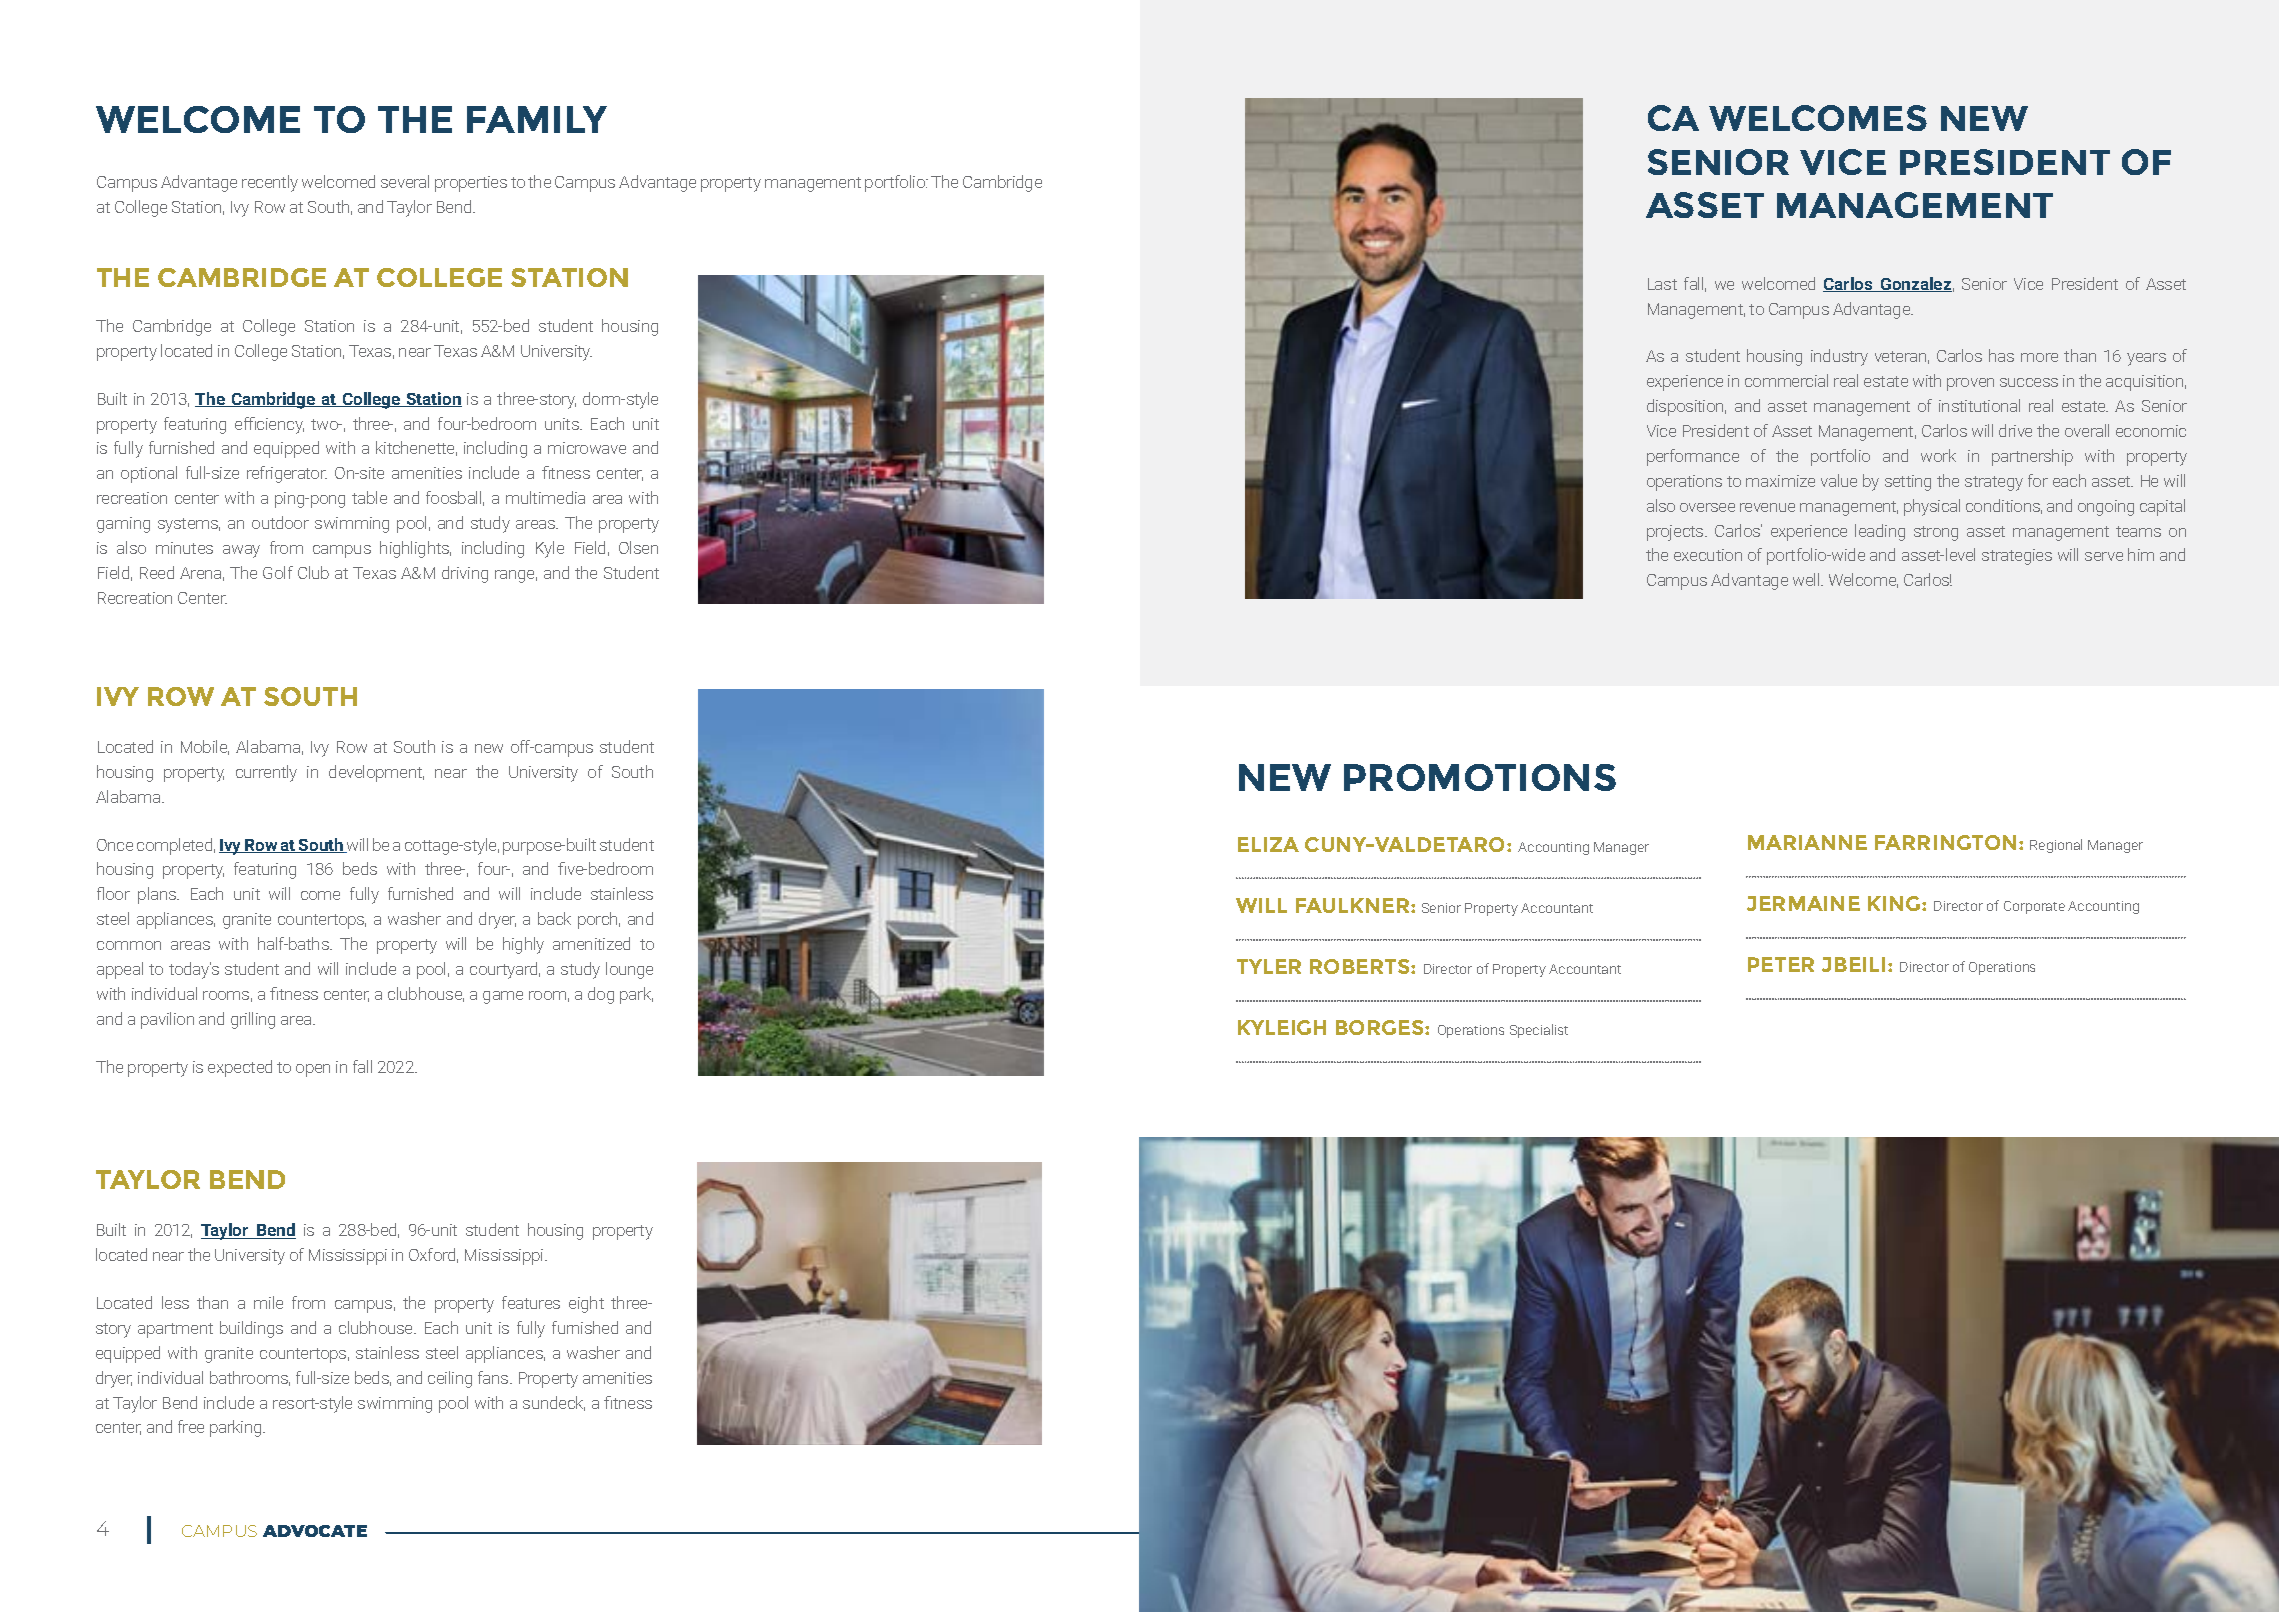 Image resolution: width=2279 pixels, height=1612 pixels. What do you see at coordinates (1662, 284) in the screenshot?
I see `Last` at bounding box center [1662, 284].
